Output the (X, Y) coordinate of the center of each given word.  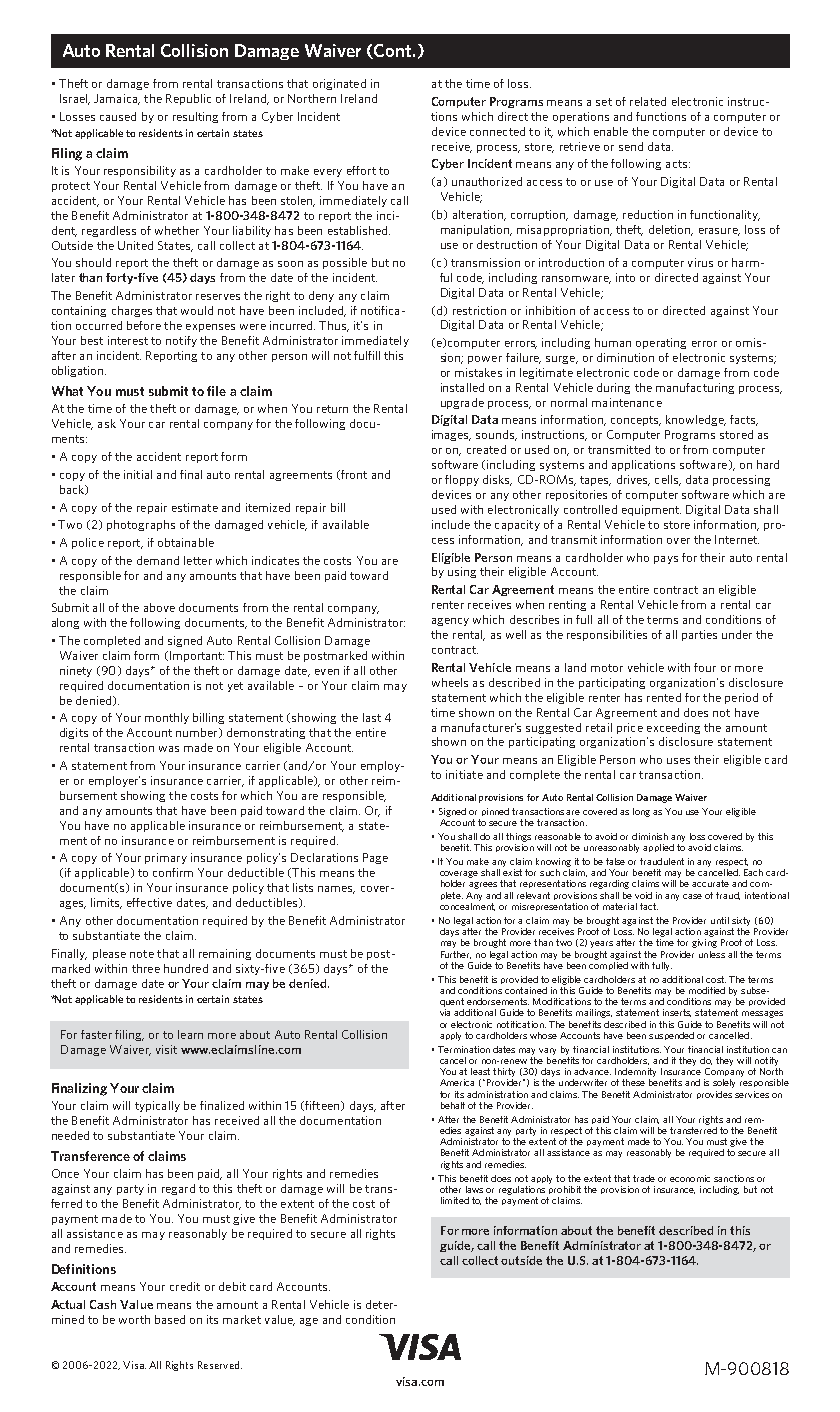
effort (361, 170)
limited (455, 1200)
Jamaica (117, 99)
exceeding (673, 728)
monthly (167, 718)
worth (134, 1319)
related (648, 101)
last (372, 717)
